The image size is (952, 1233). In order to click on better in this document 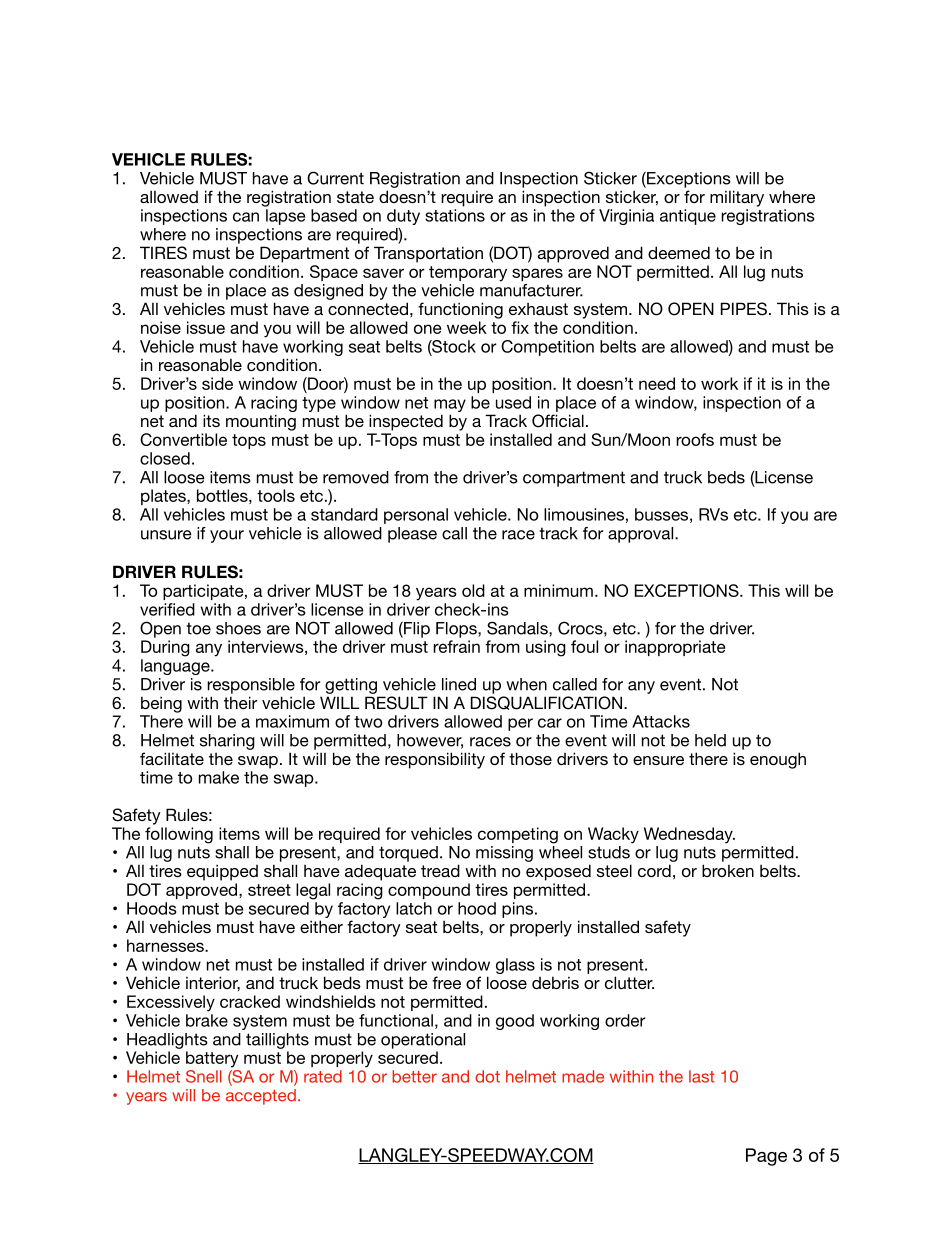, I will do `click(414, 1076)`.
